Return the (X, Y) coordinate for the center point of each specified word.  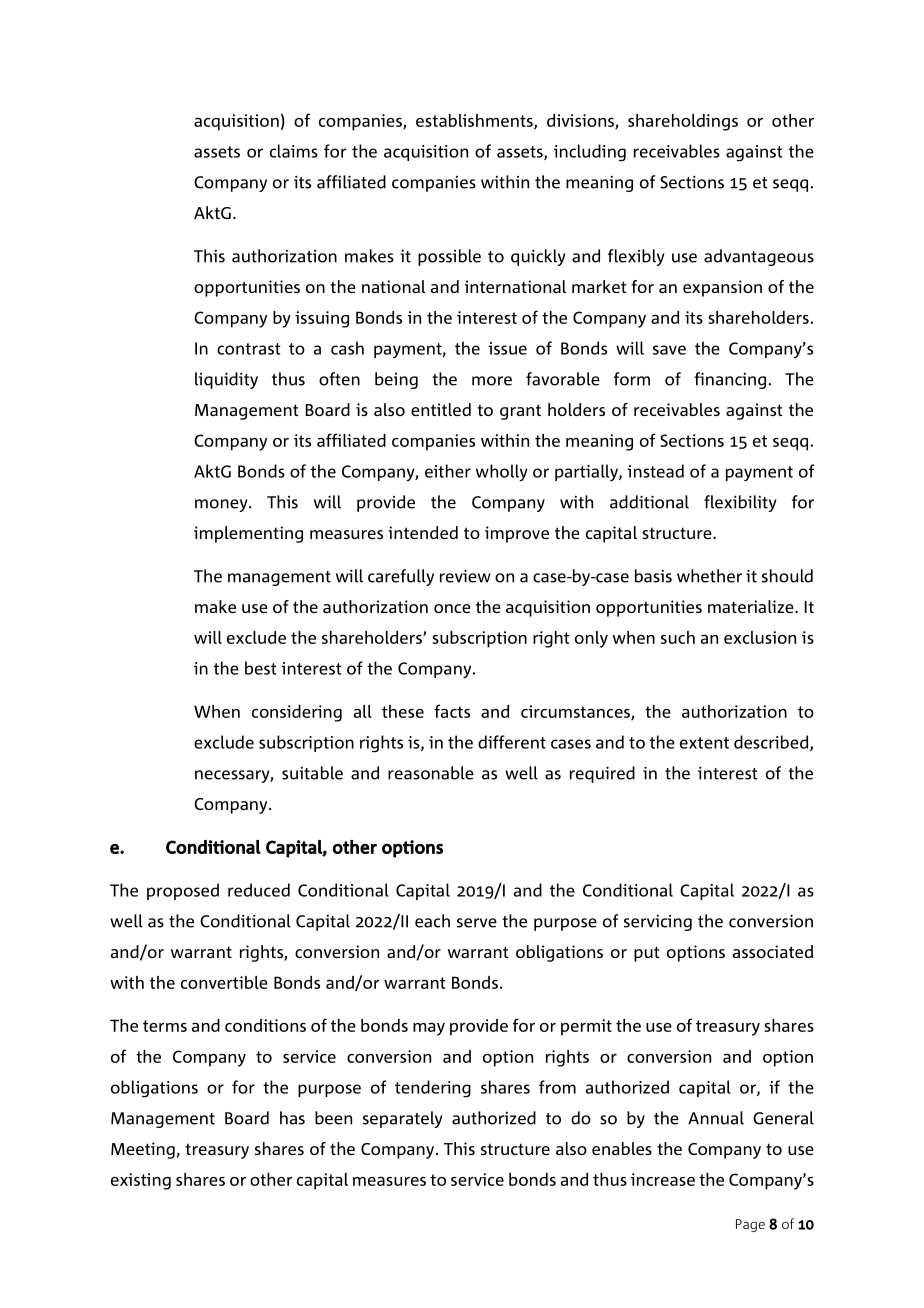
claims (294, 151)
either (448, 471)
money (222, 505)
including (590, 153)
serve (477, 923)
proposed (183, 891)
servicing (658, 923)
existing (141, 1181)
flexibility (740, 503)
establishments (475, 121)
